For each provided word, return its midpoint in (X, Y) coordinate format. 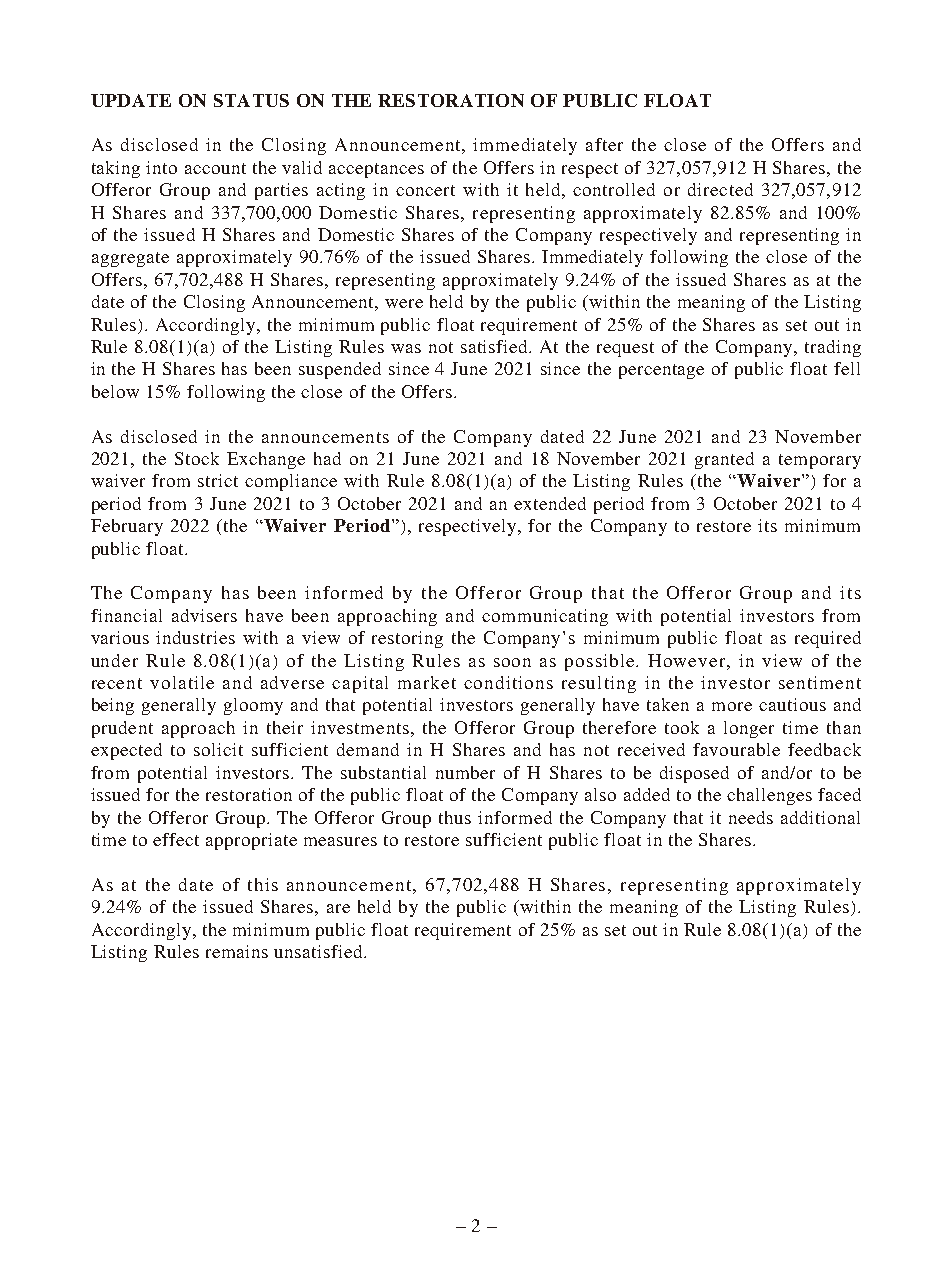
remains (237, 951)
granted (724, 460)
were (404, 303)
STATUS (251, 100)
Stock (197, 458)
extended (550, 503)
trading (833, 348)
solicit (218, 749)
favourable (736, 749)
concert (425, 190)
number (465, 772)
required (828, 639)
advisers (204, 615)
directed (720, 189)
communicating (545, 617)
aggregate (130, 259)
